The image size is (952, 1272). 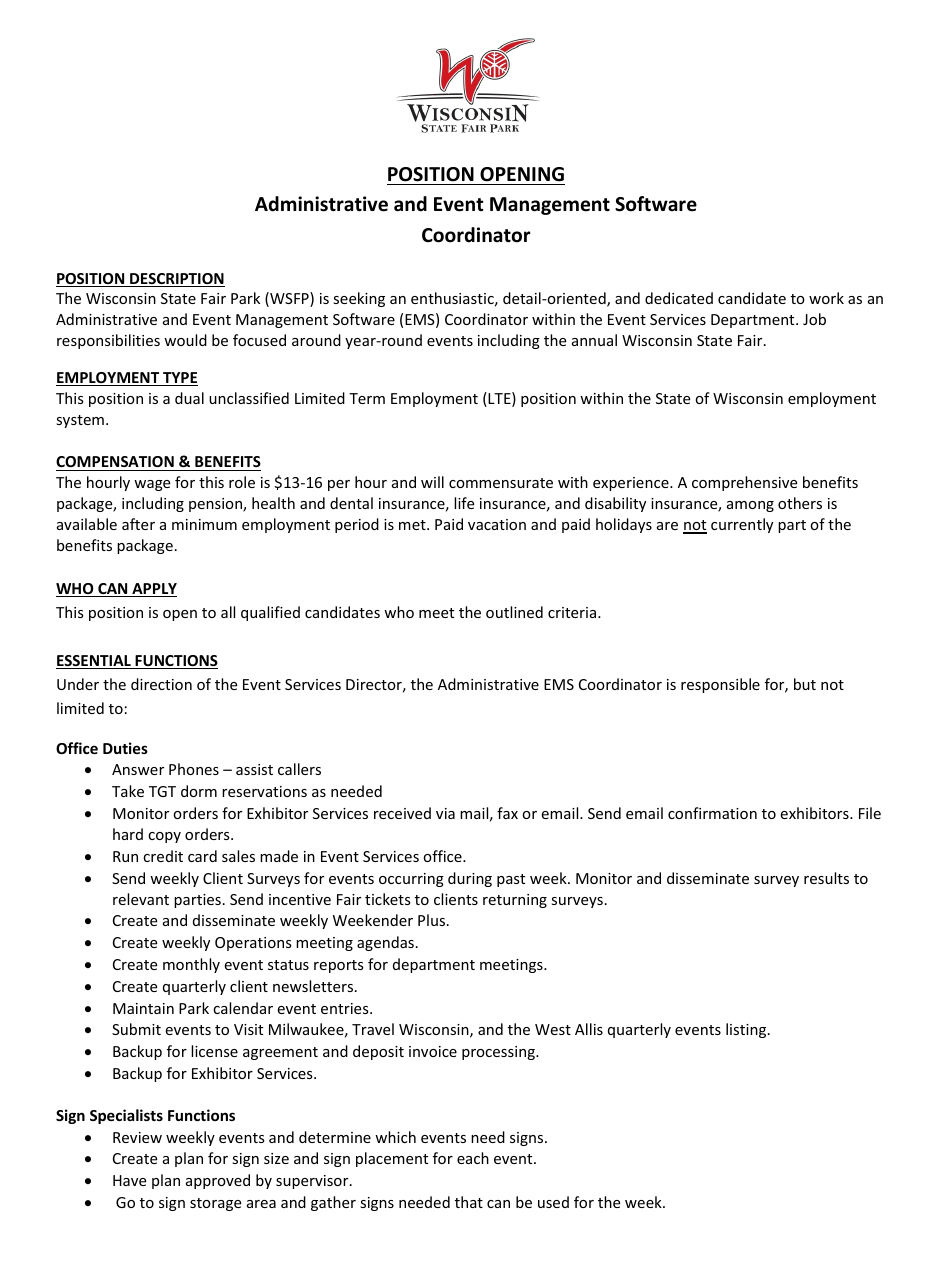 What do you see at coordinates (129, 1180) in the page?
I see `Have` at bounding box center [129, 1180].
